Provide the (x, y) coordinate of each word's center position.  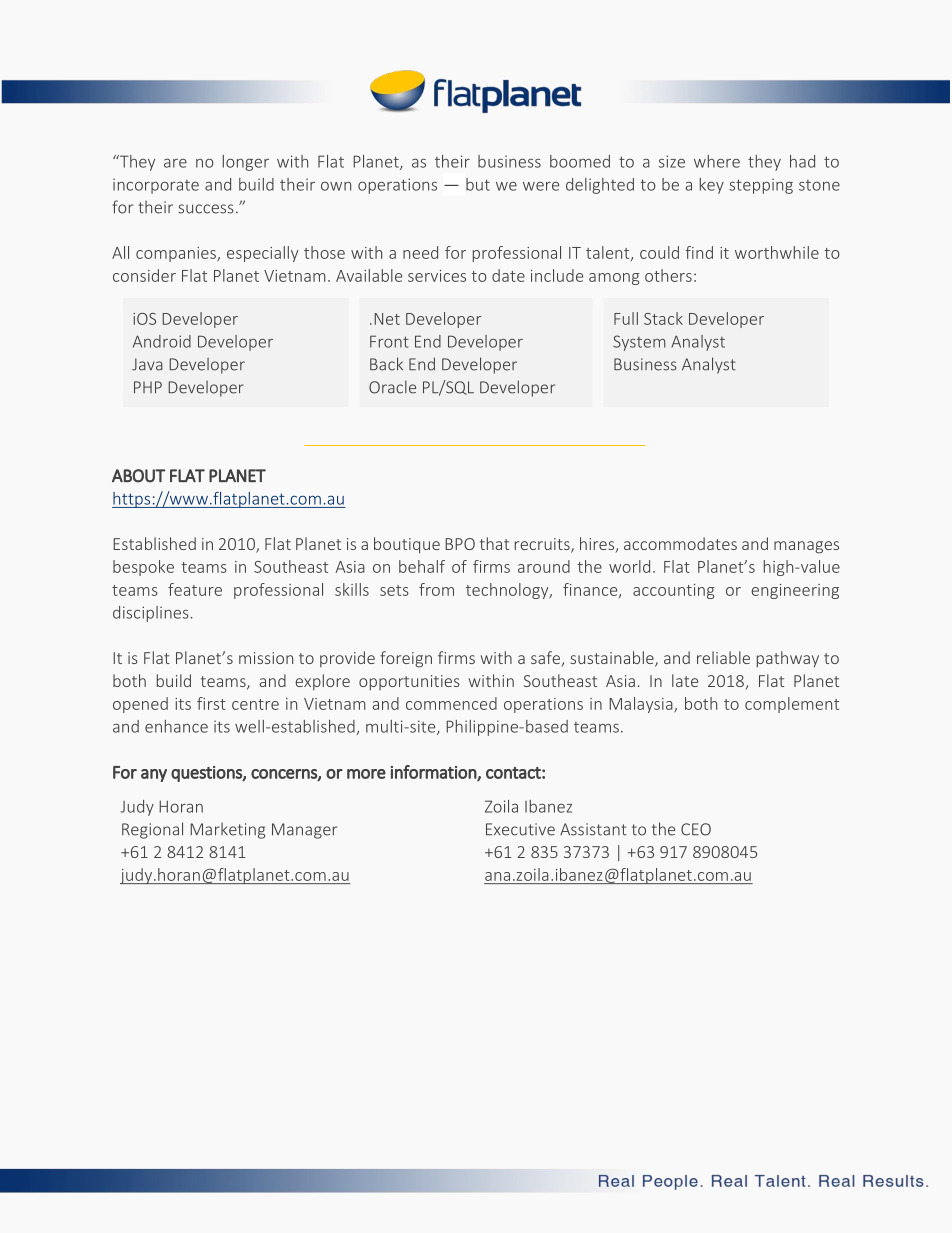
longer (246, 163)
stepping (761, 186)
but (478, 184)
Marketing (227, 831)
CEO (696, 829)
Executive (520, 829)
